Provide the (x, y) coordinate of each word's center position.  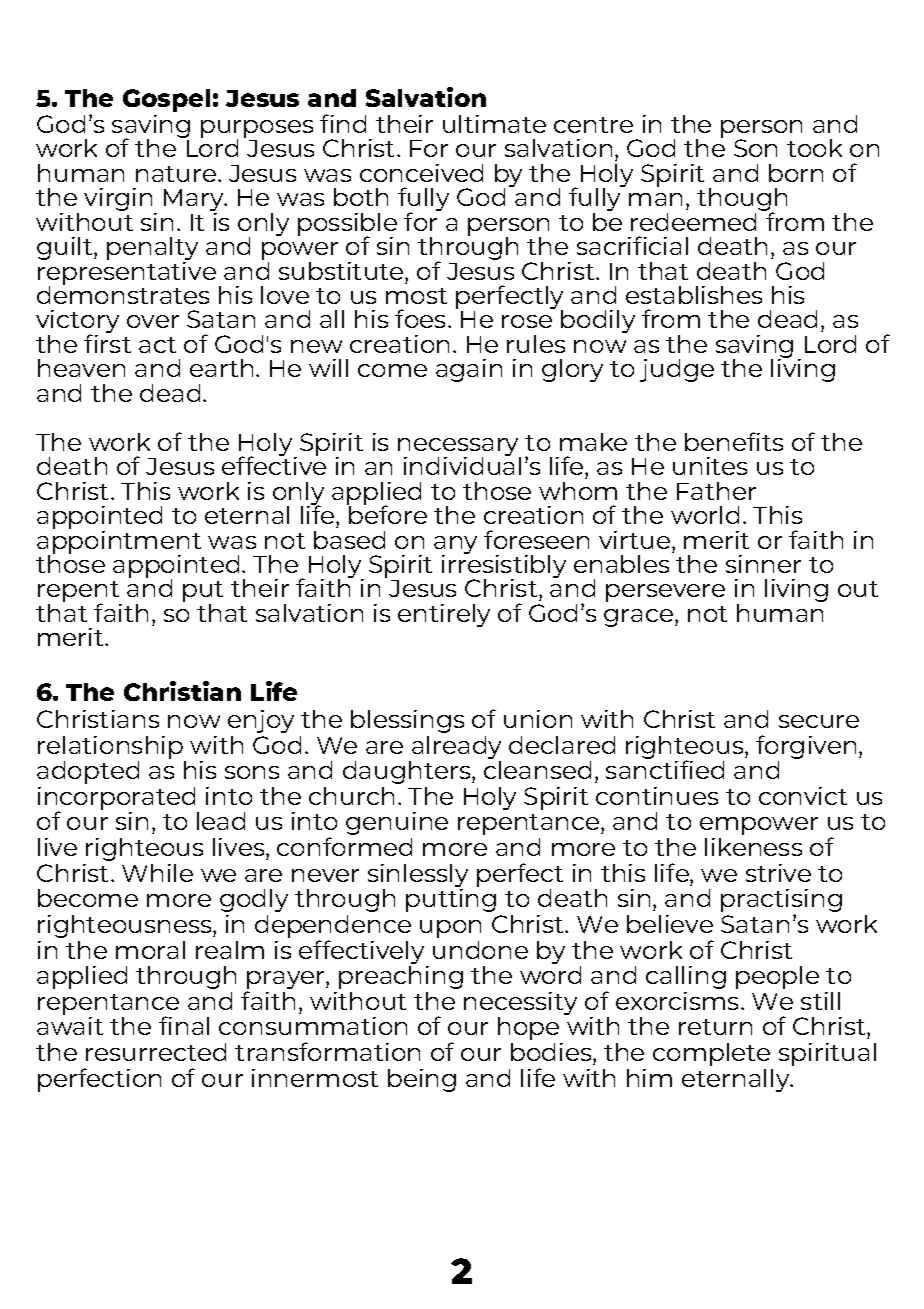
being (422, 1080)
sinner (763, 564)
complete (711, 1054)
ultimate (494, 124)
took (814, 148)
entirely (444, 615)
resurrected (156, 1052)
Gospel (166, 100)
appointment (119, 542)
